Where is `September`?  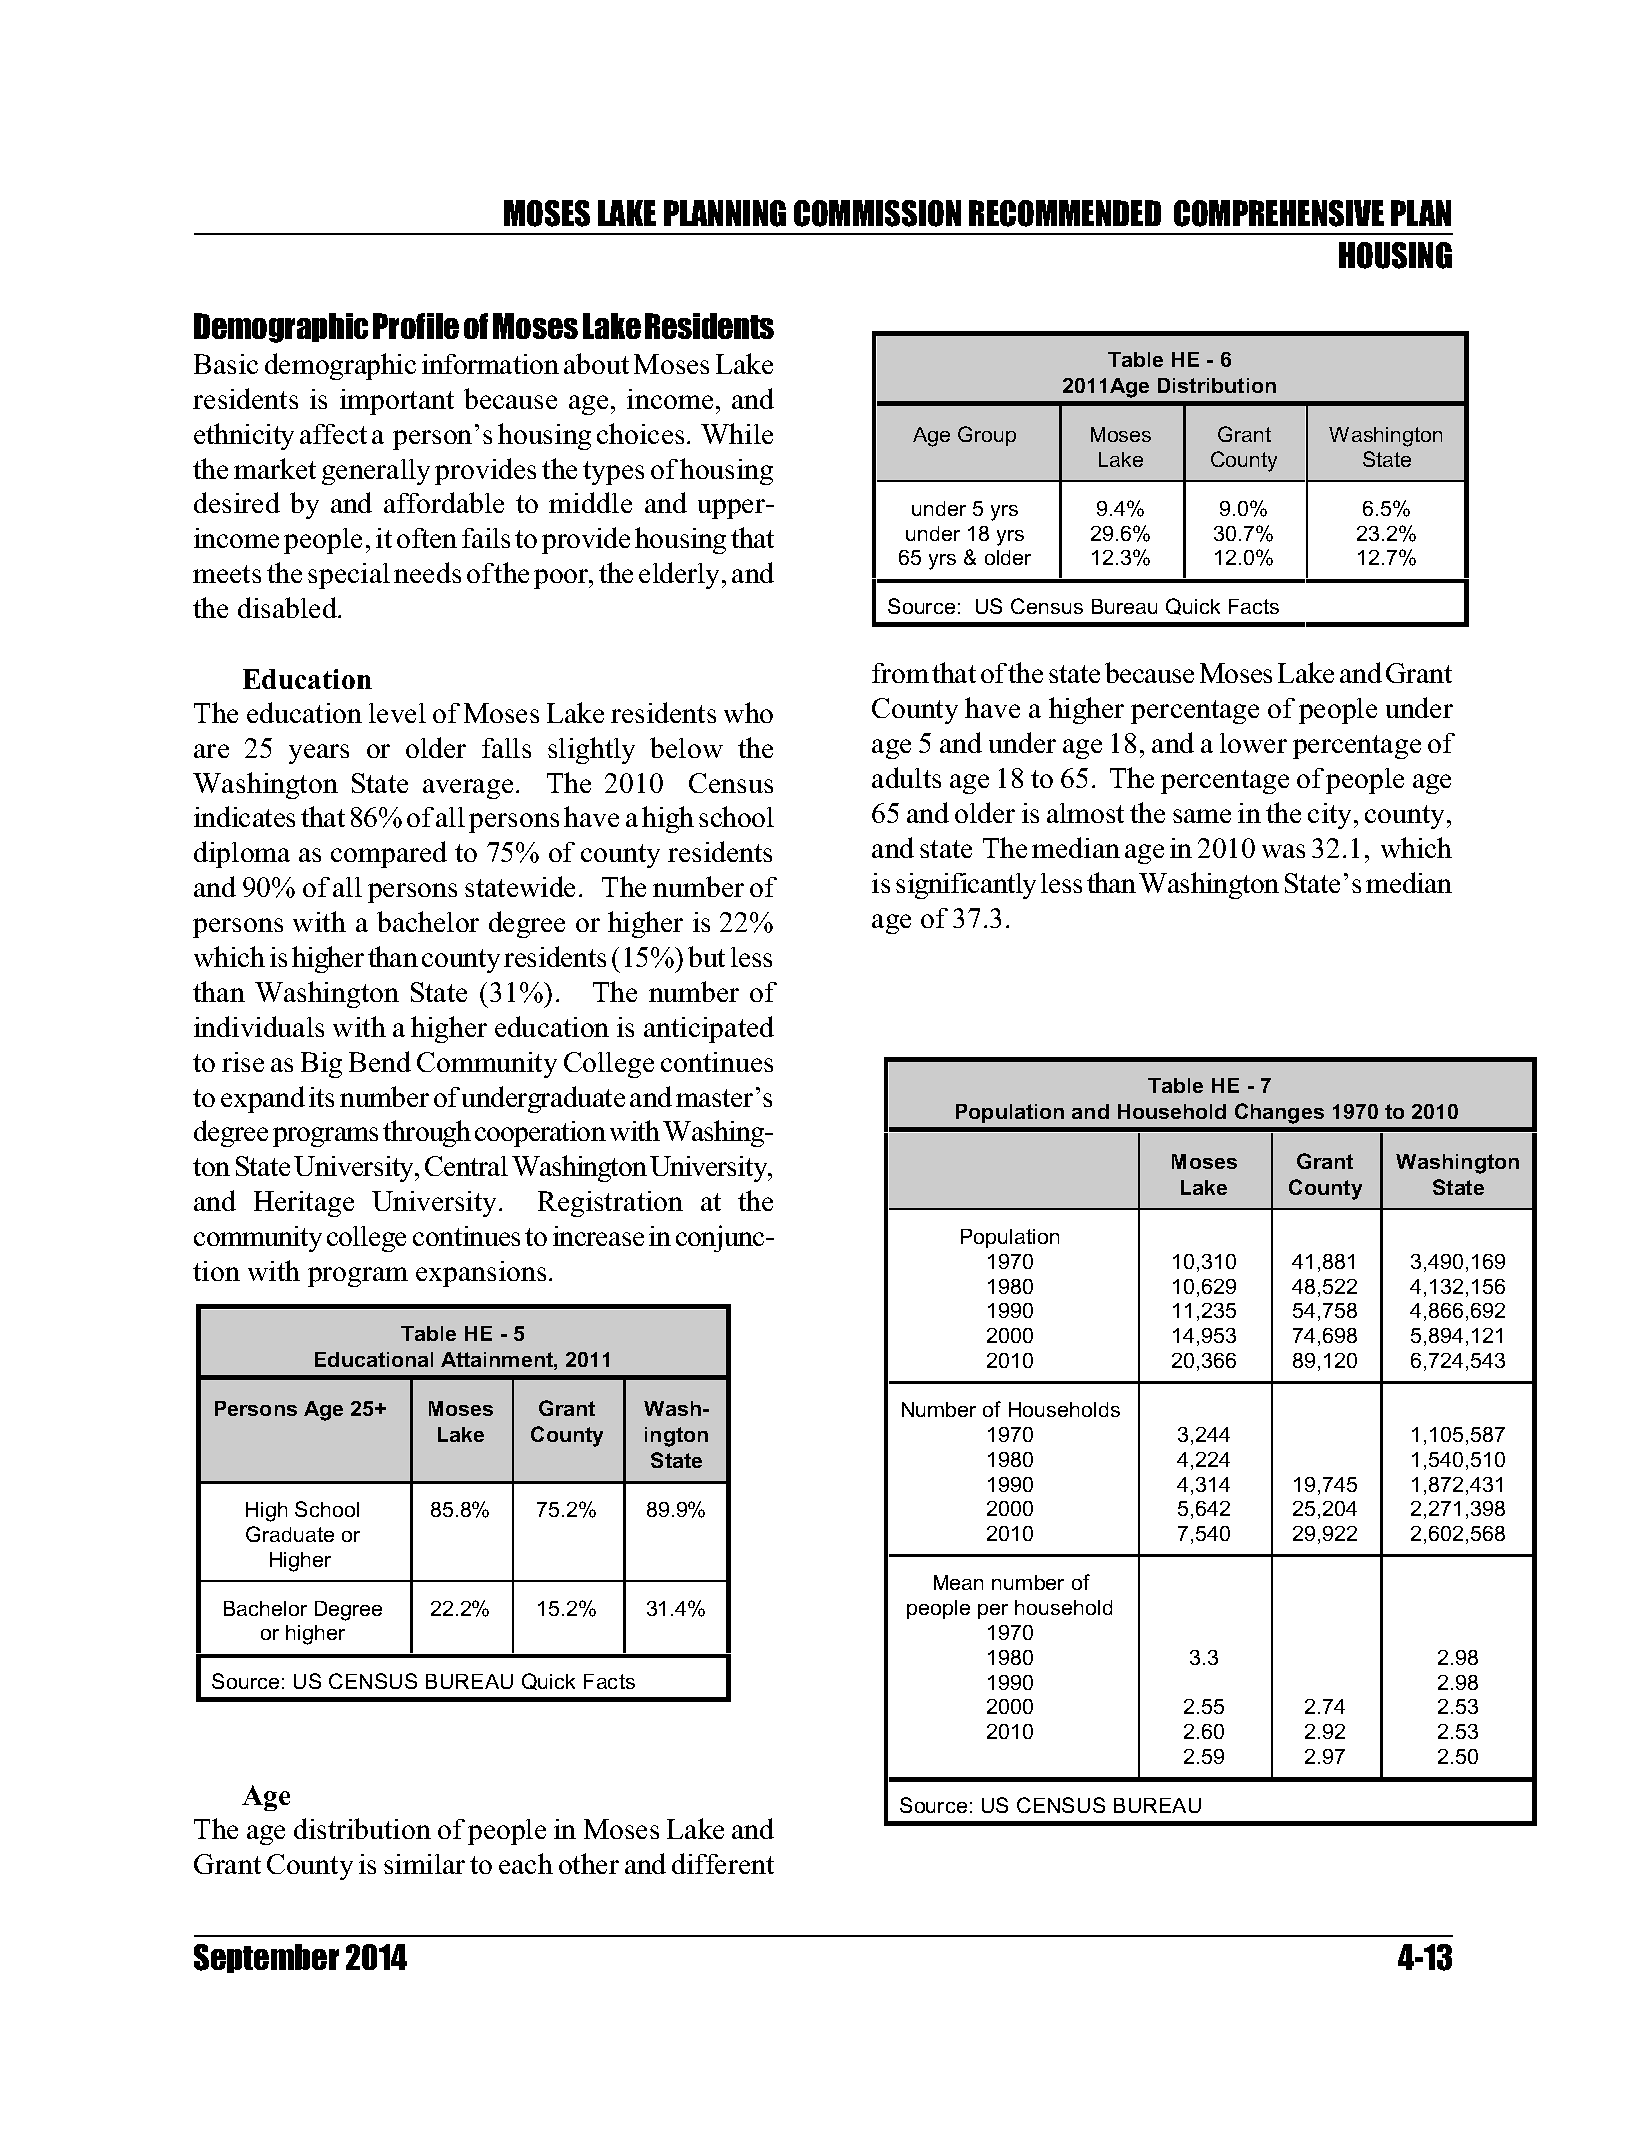
September is located at coordinates (266, 1958).
